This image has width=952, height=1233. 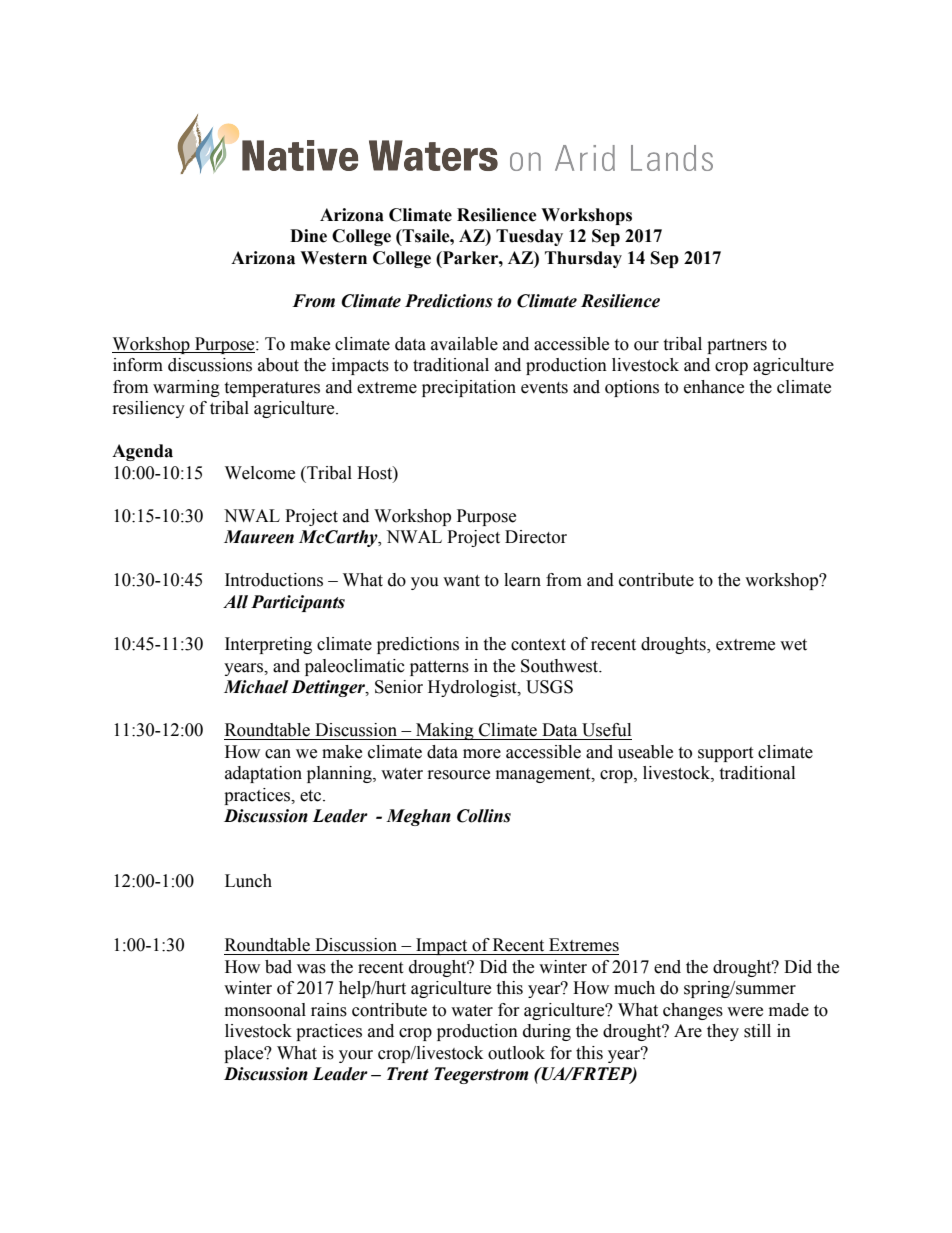 I want to click on Thursday, so click(x=583, y=259).
